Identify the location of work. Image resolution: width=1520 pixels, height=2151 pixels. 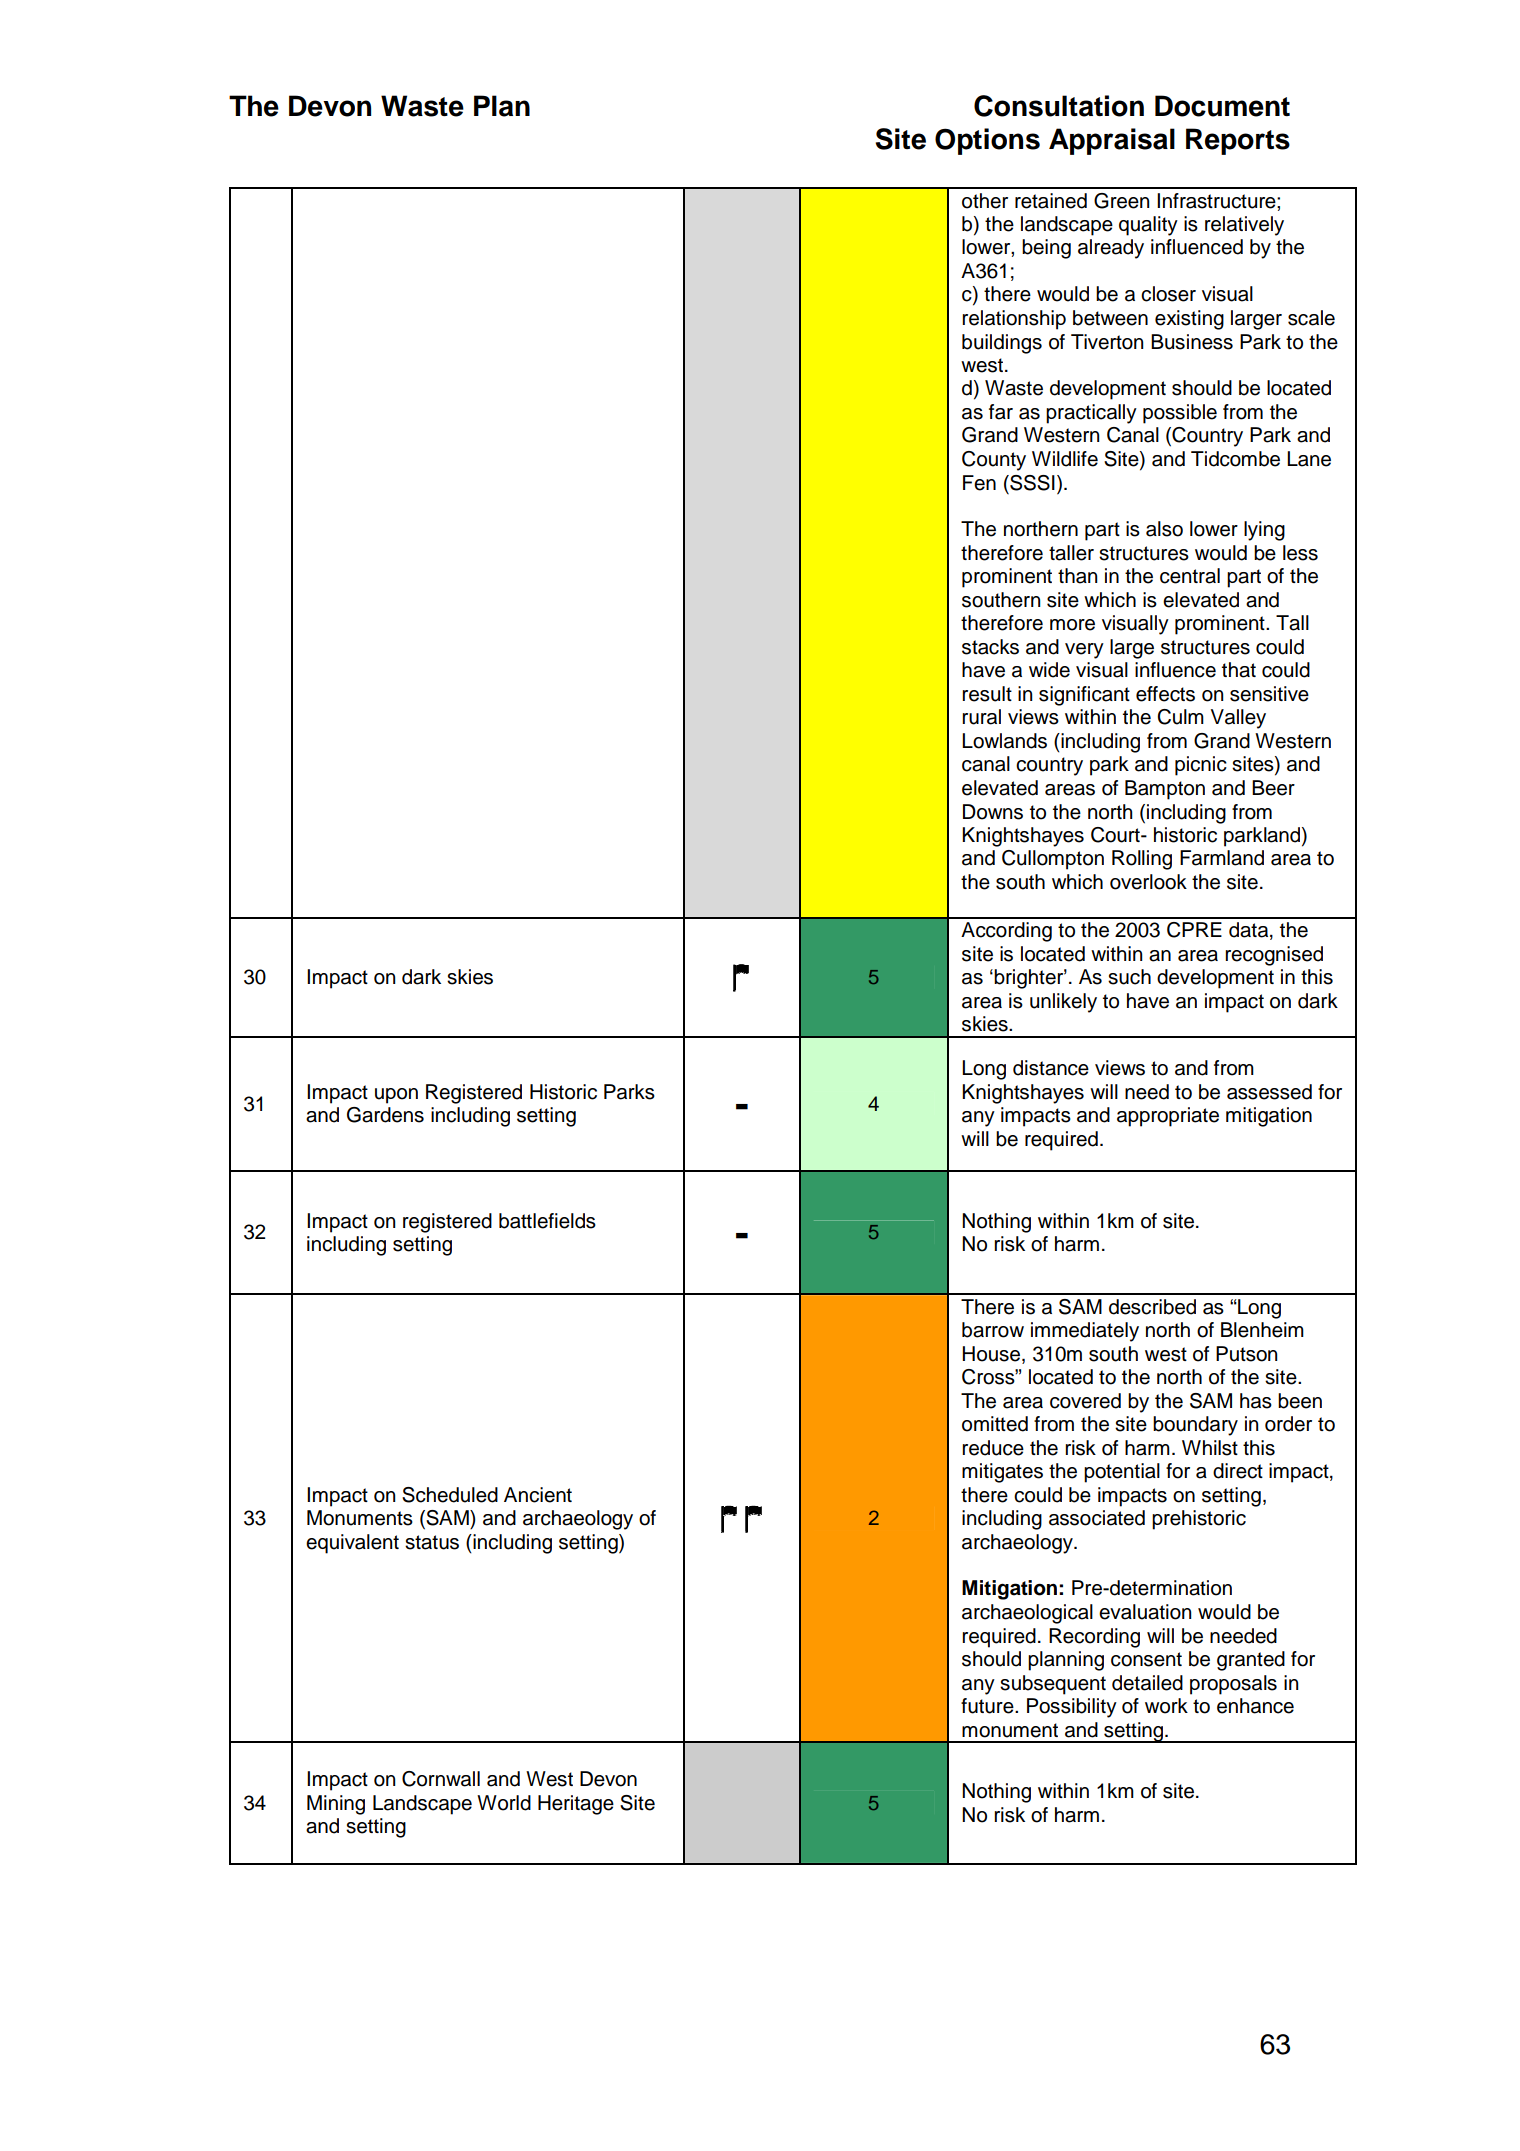
(1166, 1706).
